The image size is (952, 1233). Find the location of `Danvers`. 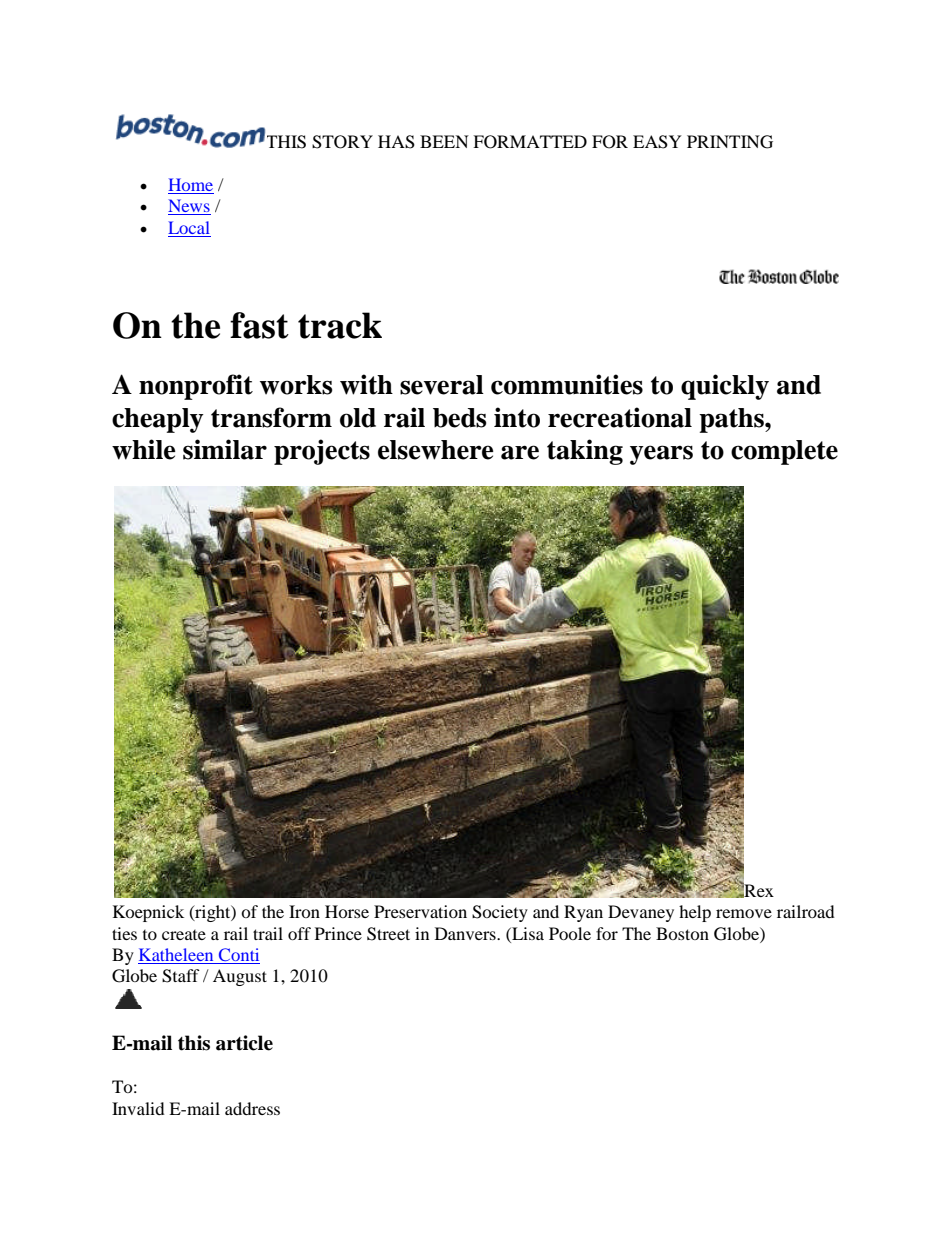

Danvers is located at coordinates (466, 933).
